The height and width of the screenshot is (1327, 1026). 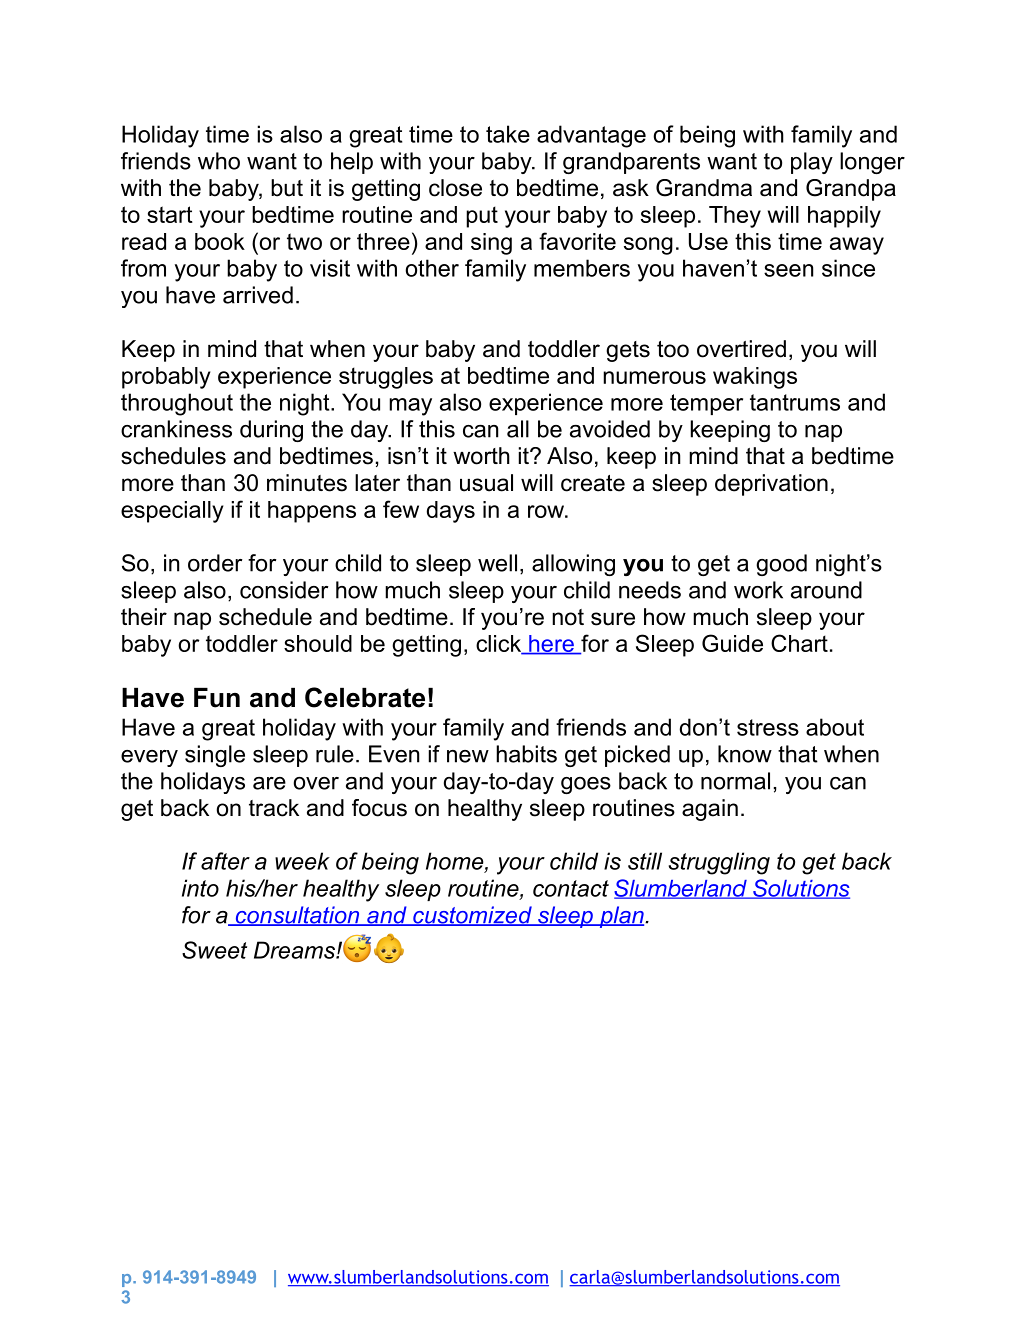 What do you see at coordinates (508, 134) in the screenshot?
I see `take` at bounding box center [508, 134].
